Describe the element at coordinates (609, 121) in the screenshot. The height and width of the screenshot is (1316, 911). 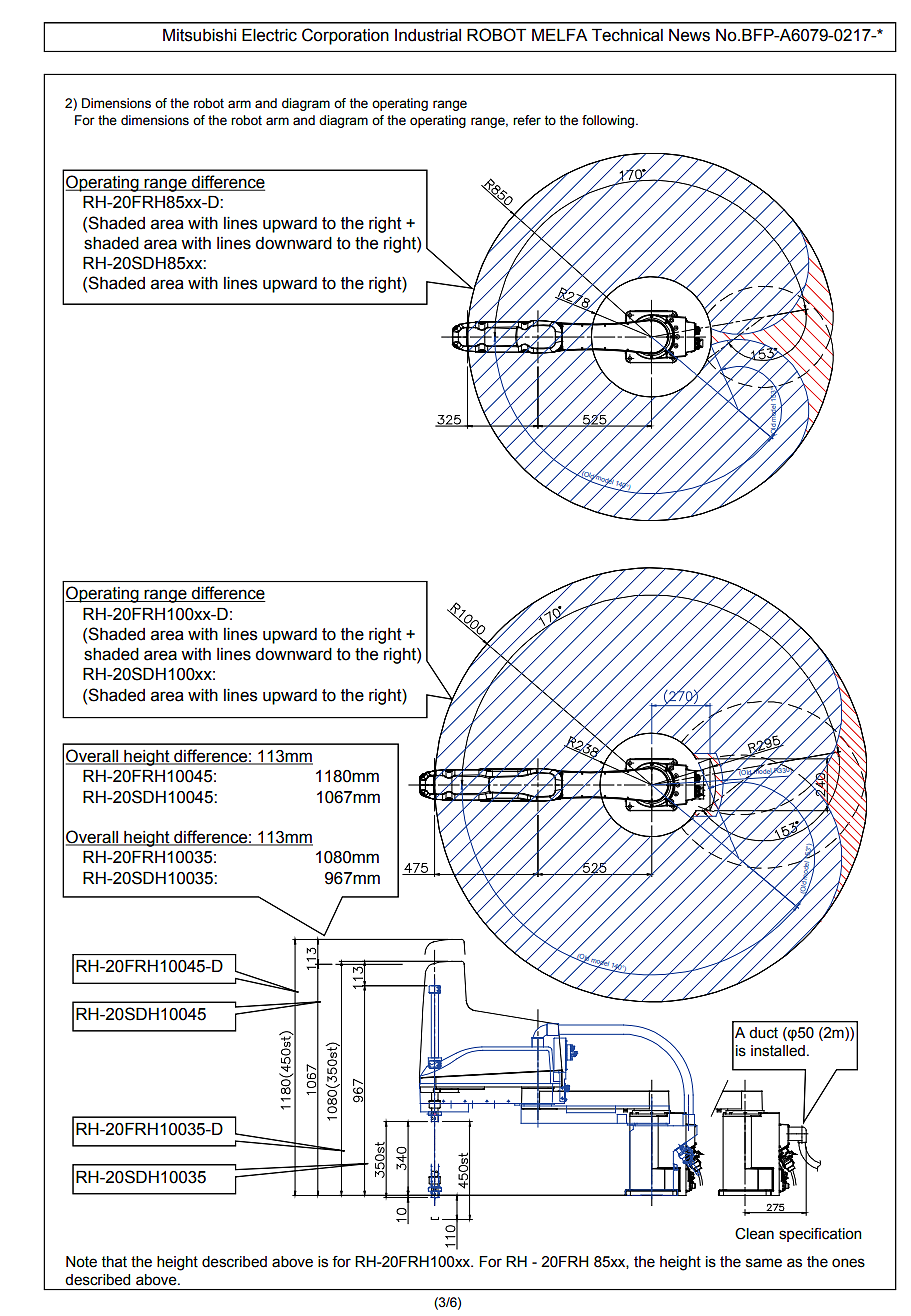
I see `following` at that location.
